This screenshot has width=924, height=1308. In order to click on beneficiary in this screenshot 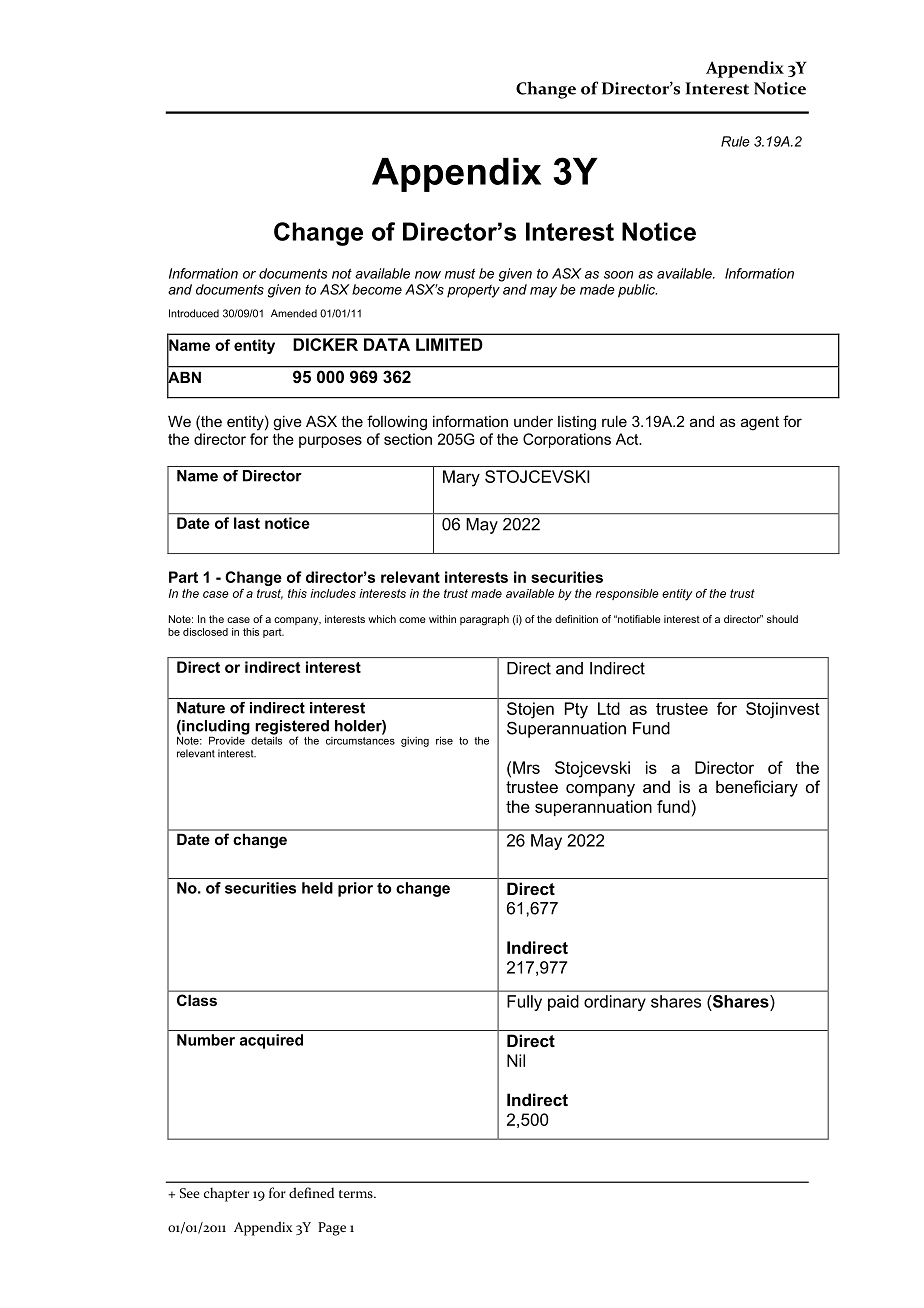, I will do `click(757, 788)`.
